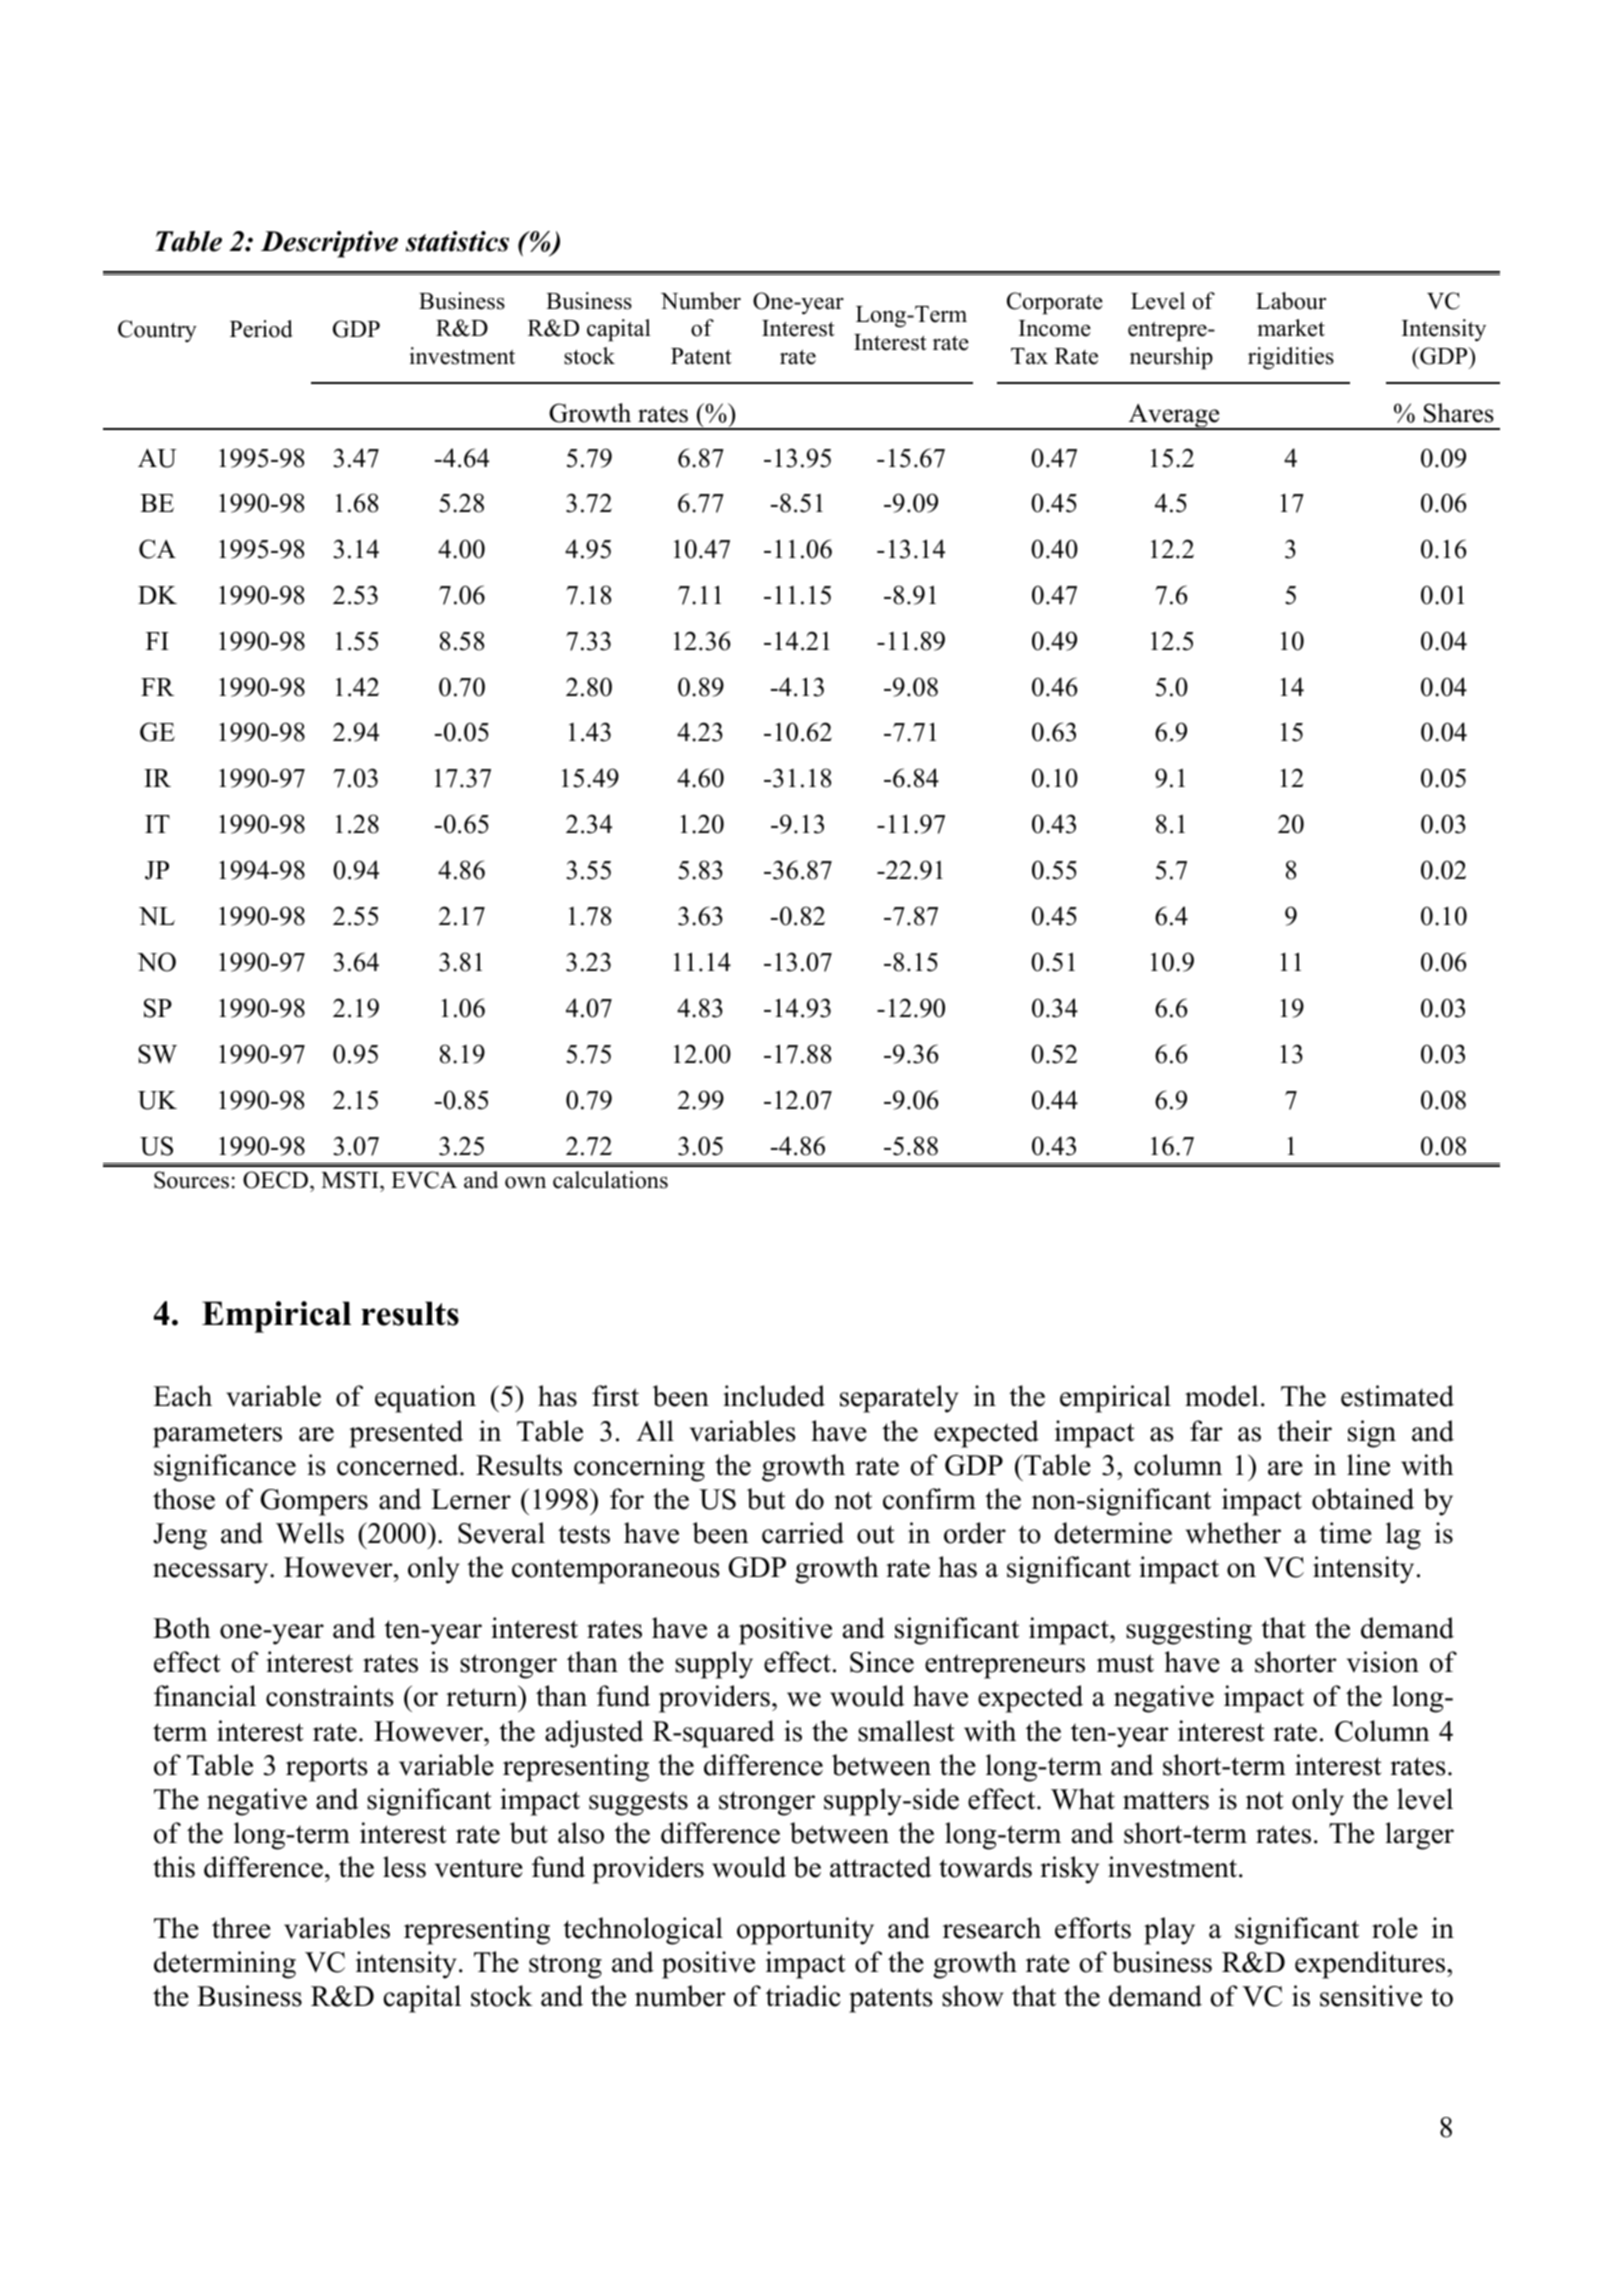 This screenshot has height=2273, width=1606. What do you see at coordinates (1291, 328) in the screenshot?
I see `market` at bounding box center [1291, 328].
